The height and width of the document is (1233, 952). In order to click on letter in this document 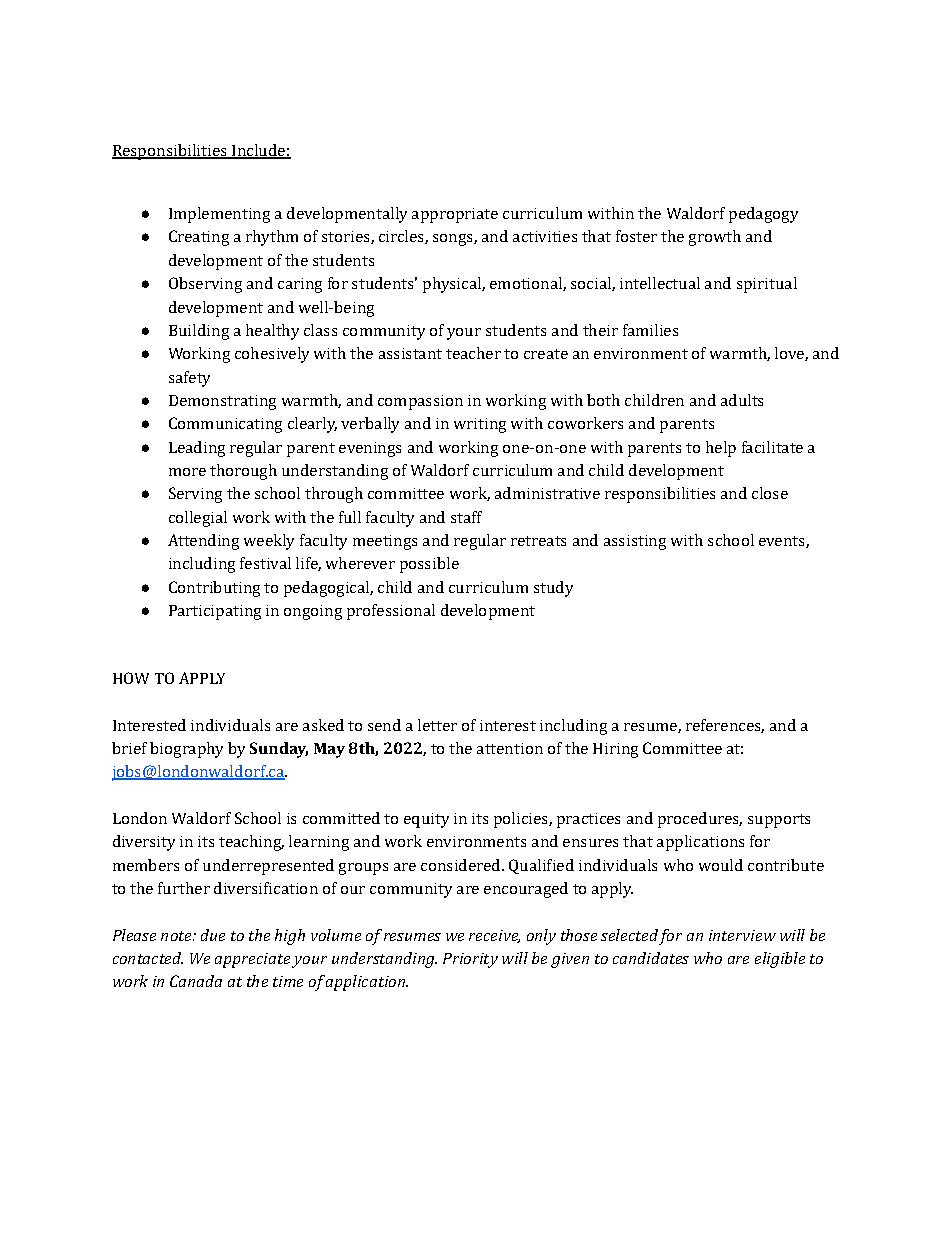, I will do `click(437, 725)`.
